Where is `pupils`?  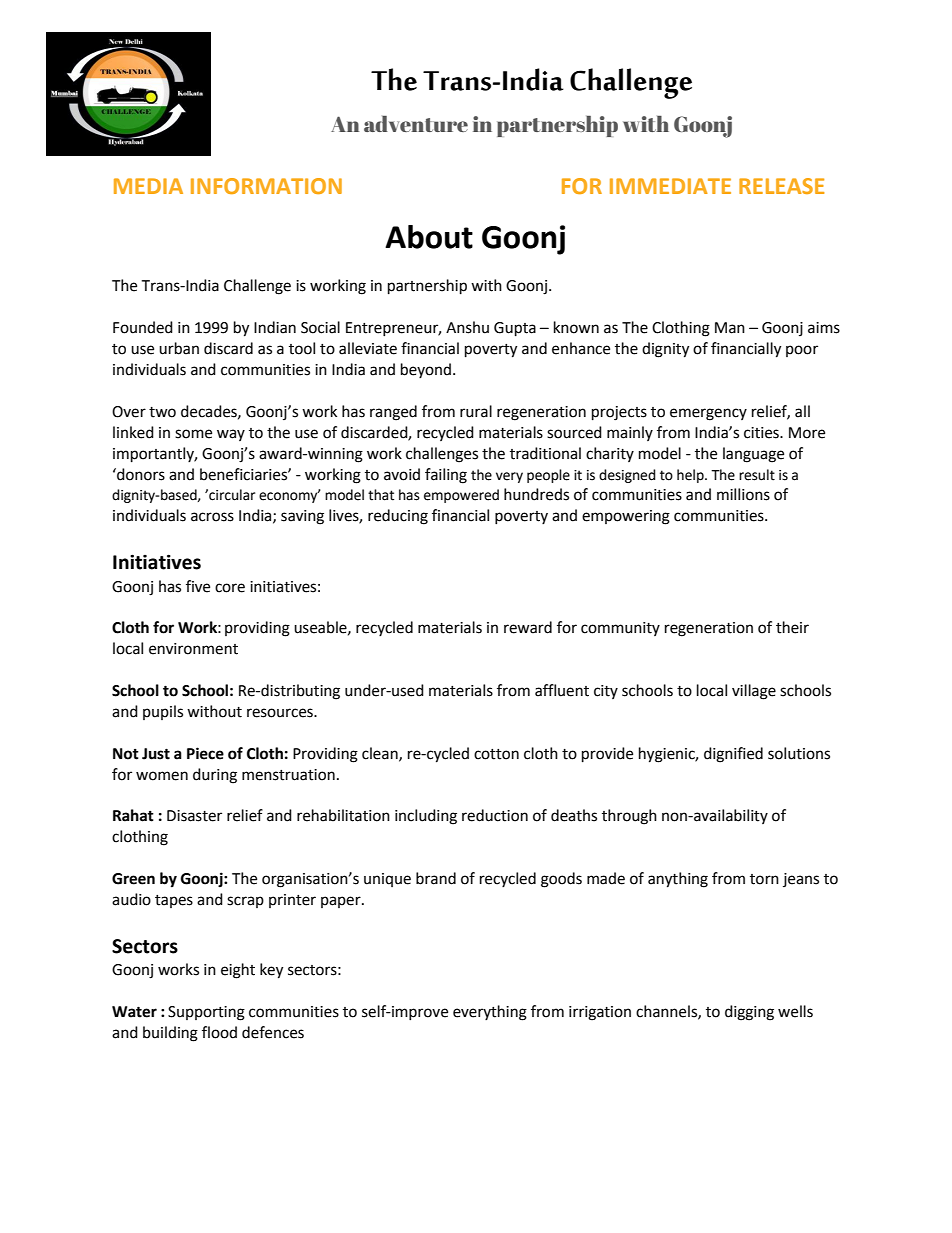 pupils is located at coordinates (163, 712).
